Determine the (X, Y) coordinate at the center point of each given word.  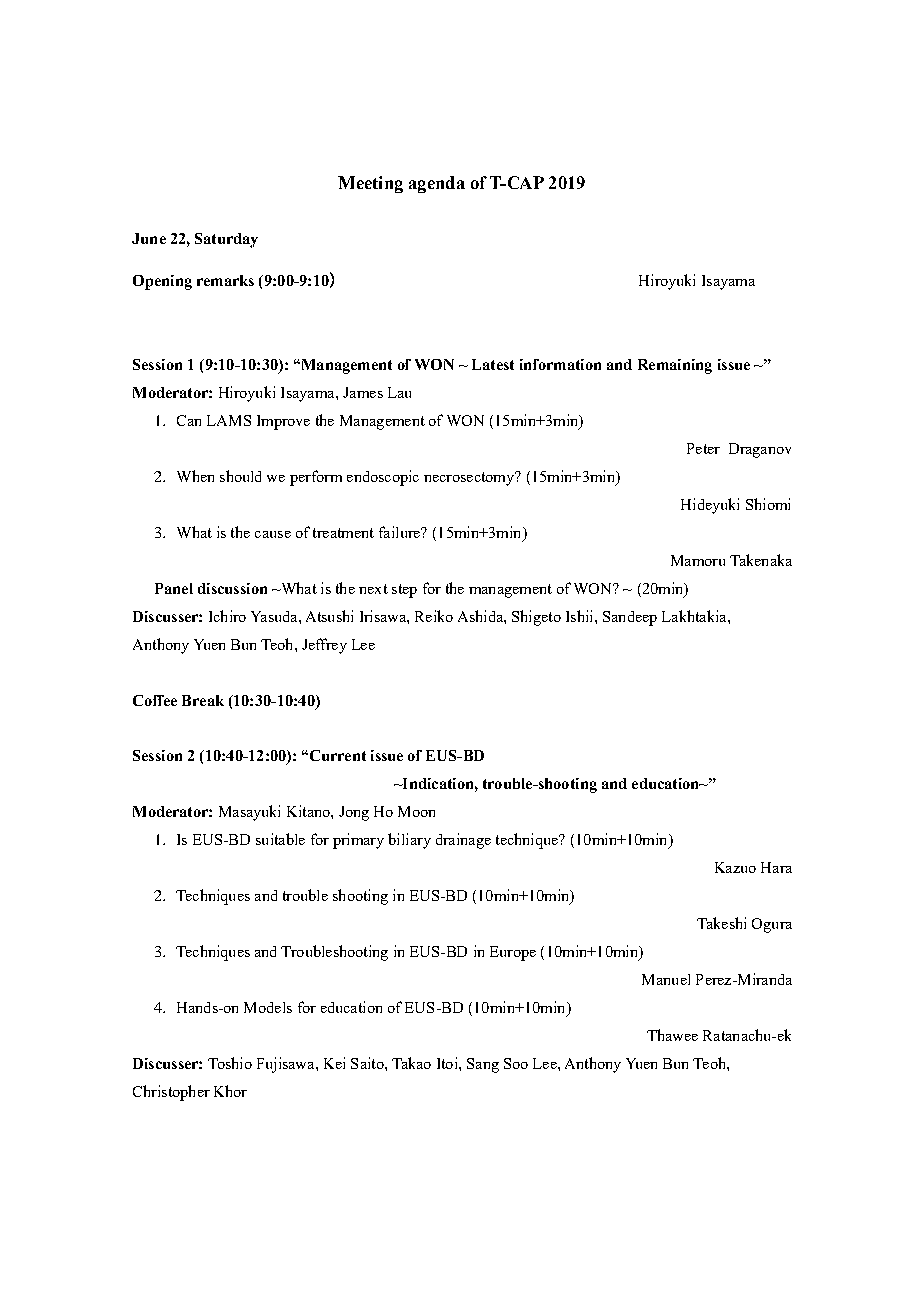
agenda (437, 184)
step (404, 591)
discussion (232, 588)
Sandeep (630, 618)
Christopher (171, 1093)
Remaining (675, 366)
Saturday (226, 240)
